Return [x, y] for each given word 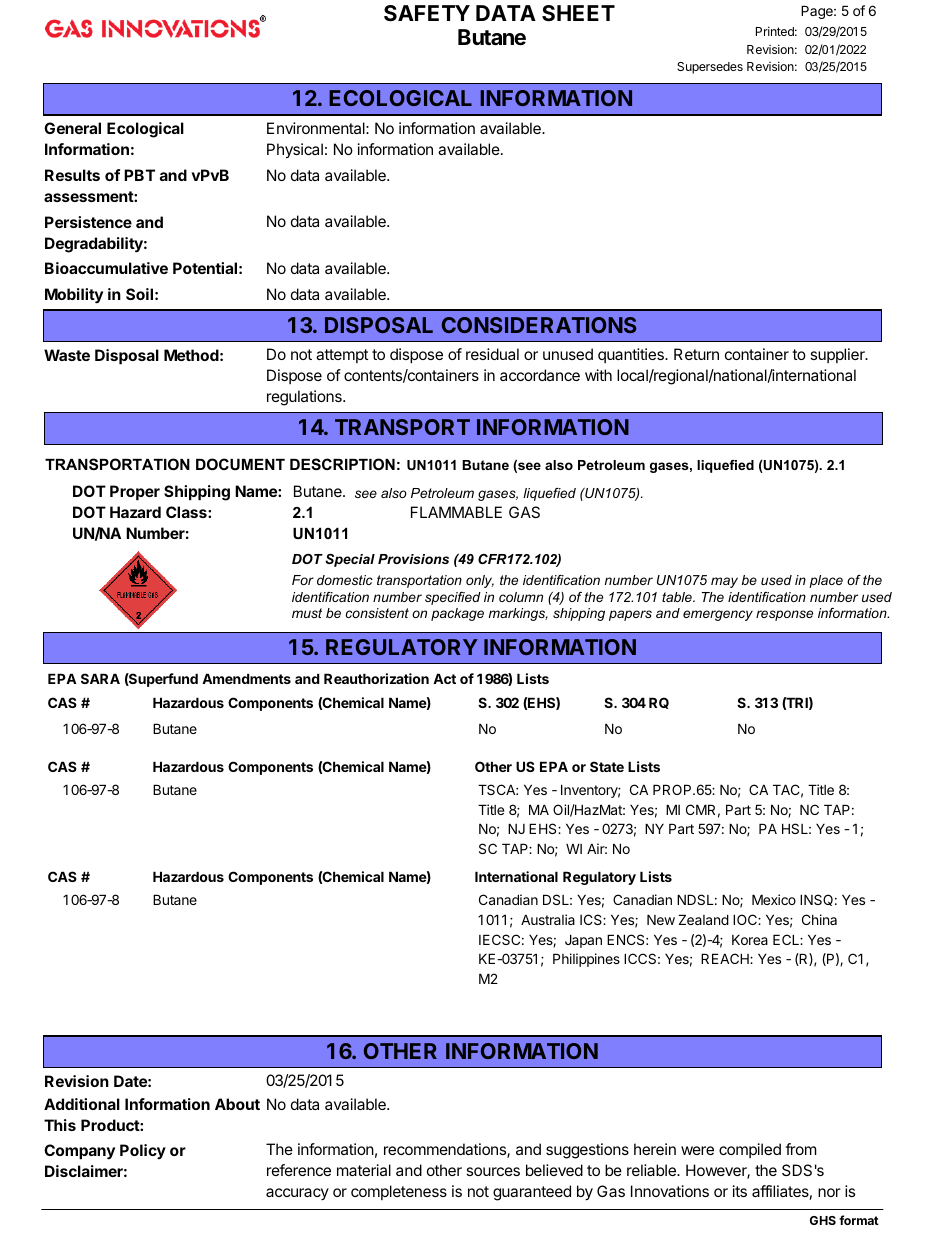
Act [444, 678]
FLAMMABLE [456, 512]
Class [187, 512]
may [724, 582]
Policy [143, 1151]
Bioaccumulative [106, 268]
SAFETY [427, 13]
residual [492, 354]
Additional [82, 1104]
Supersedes [710, 68]
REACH [726, 958]
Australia [548, 919]
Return [696, 354]
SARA [100, 678]
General [72, 128]
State [607, 766]
